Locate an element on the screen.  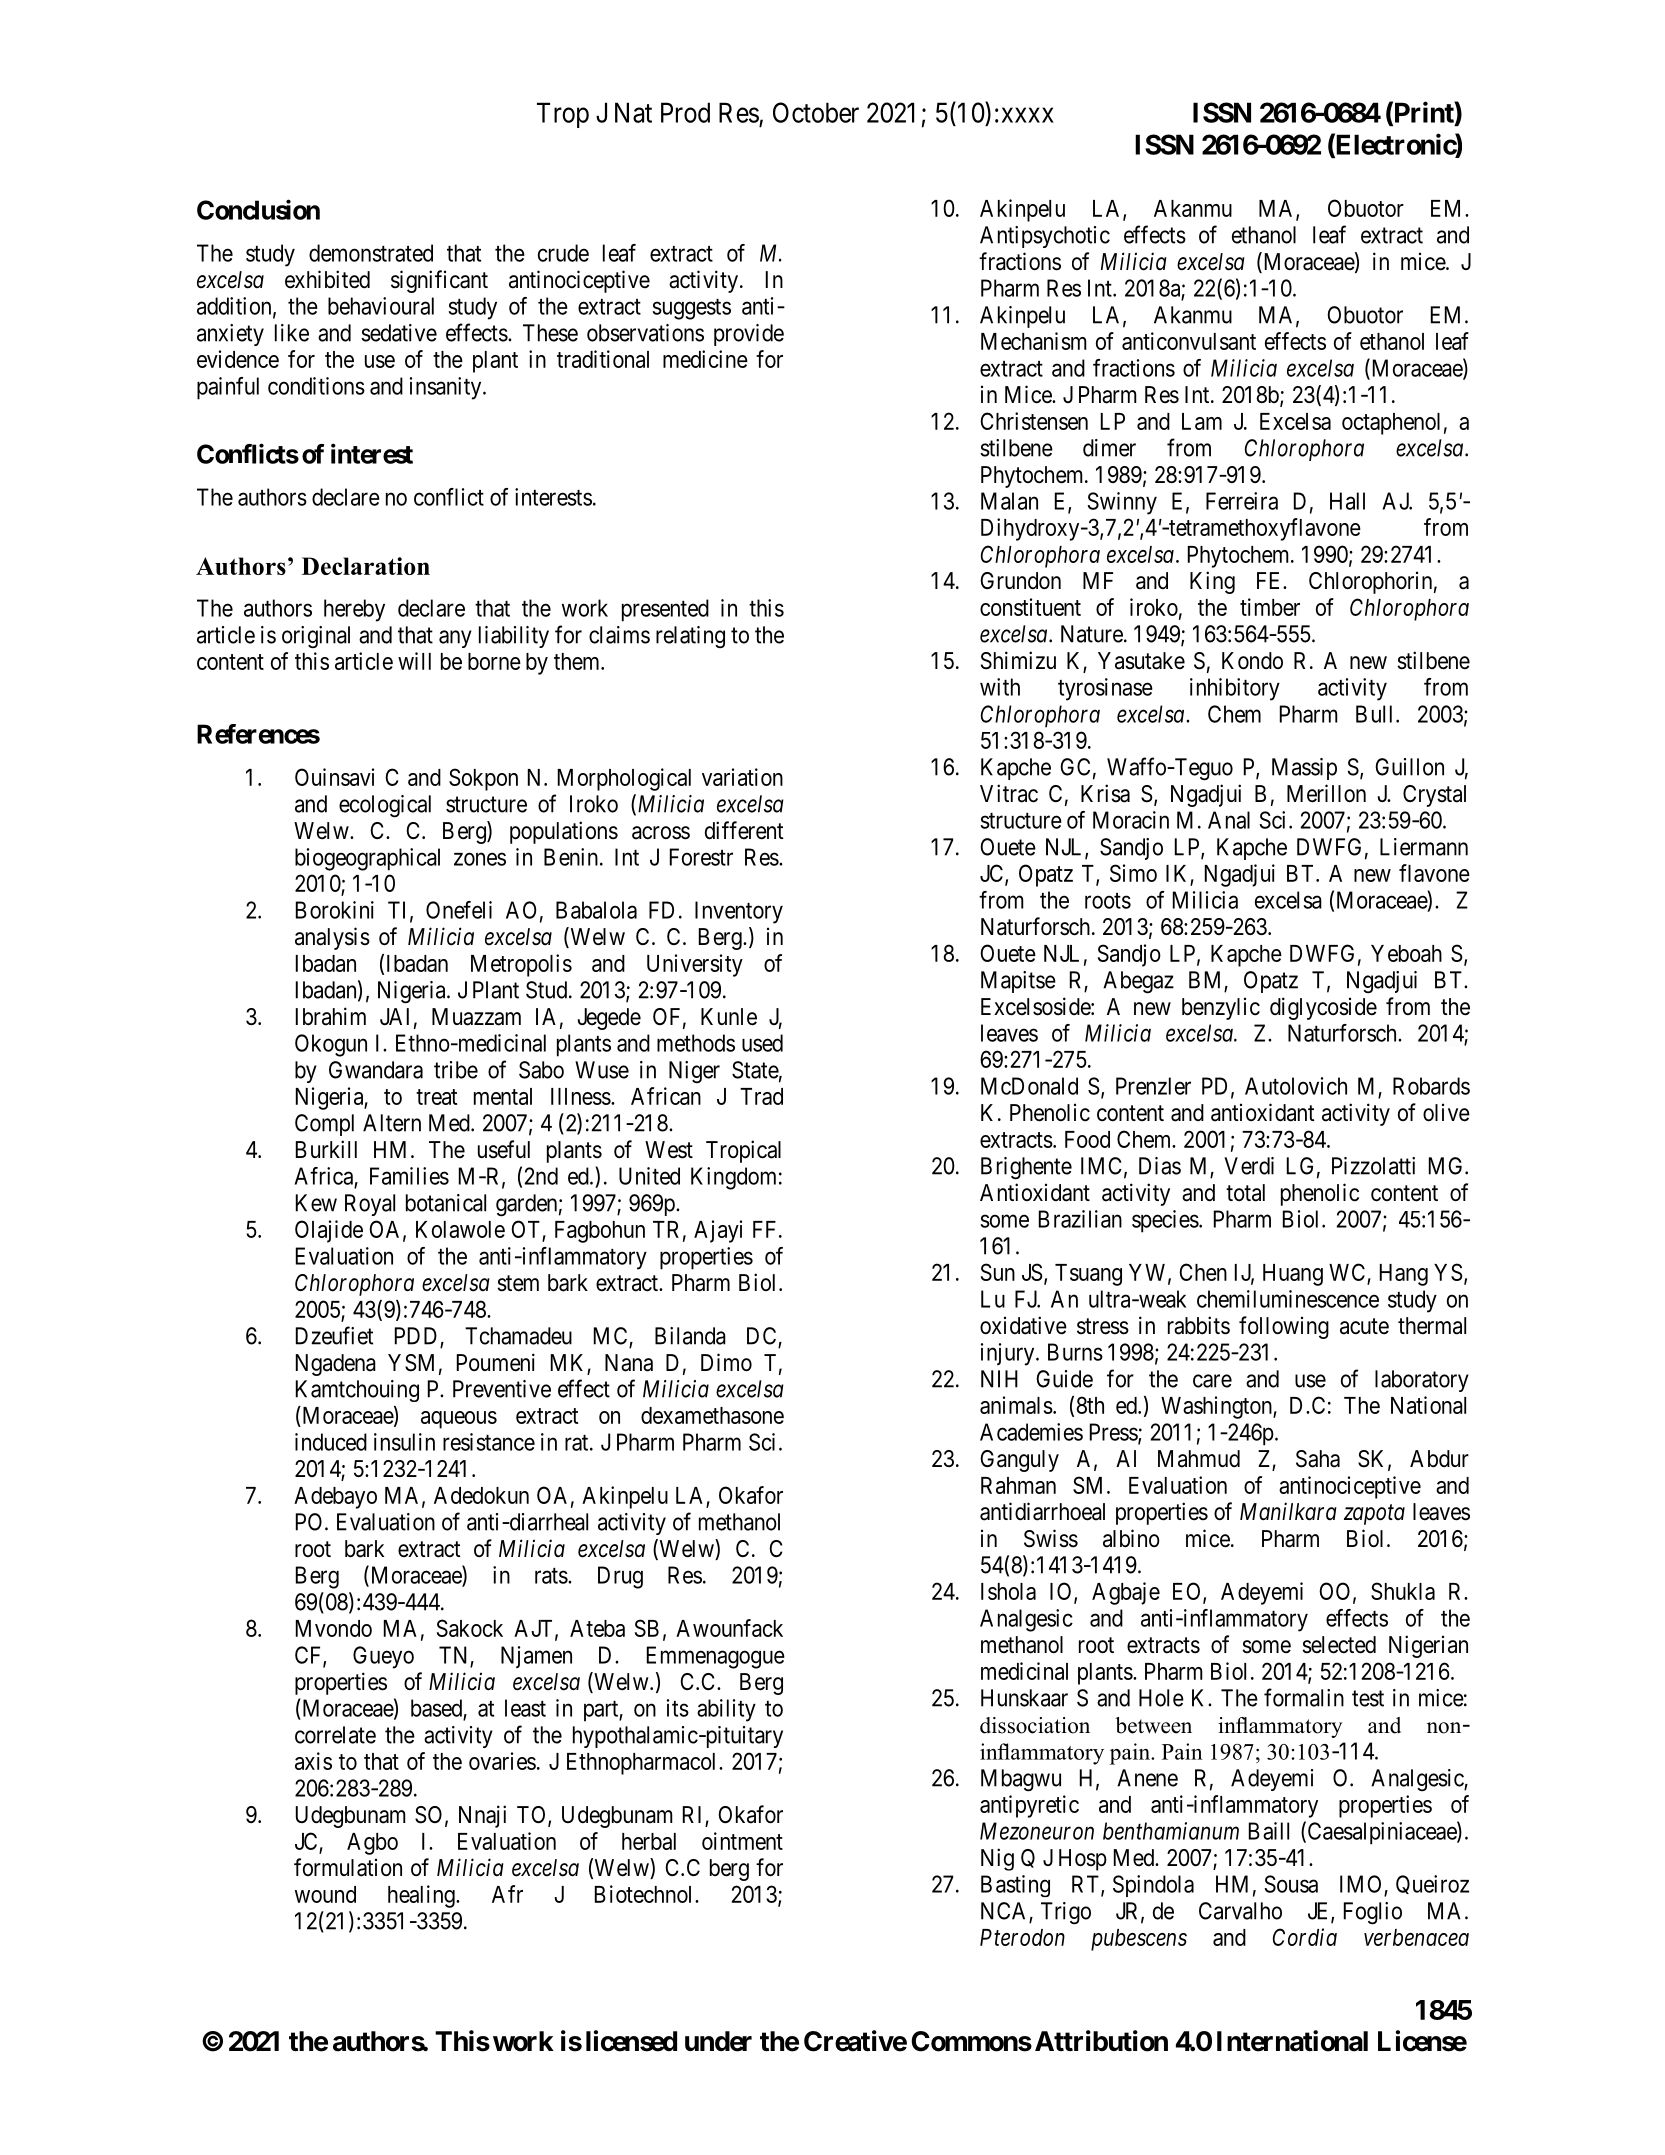
demonstrated is located at coordinates (371, 253).
